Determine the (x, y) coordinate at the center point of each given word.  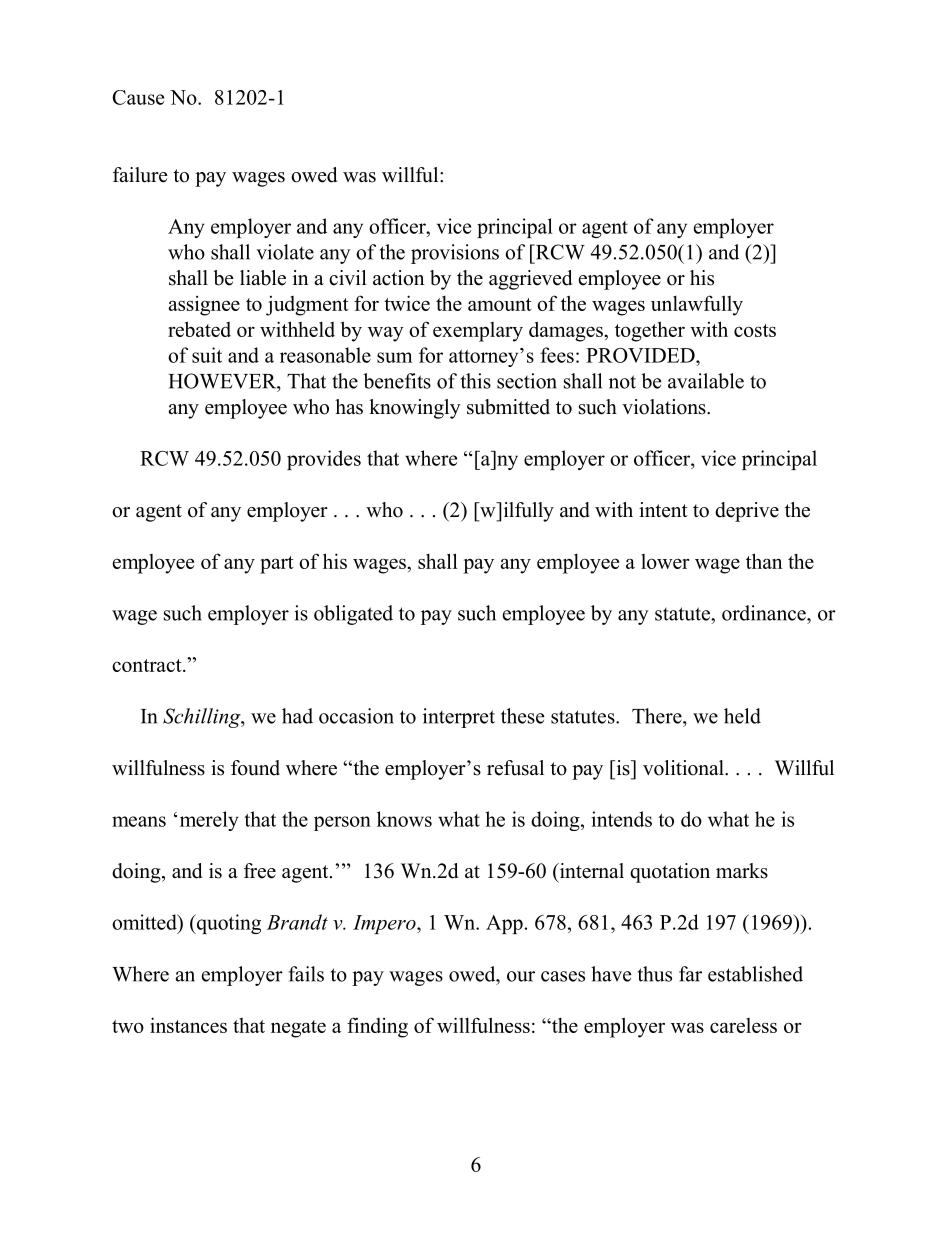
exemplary (478, 332)
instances (188, 1025)
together (650, 331)
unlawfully (697, 305)
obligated (353, 615)
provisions (455, 254)
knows (404, 819)
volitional (684, 768)
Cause (138, 97)
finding (377, 1027)
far (690, 974)
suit (207, 355)
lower (665, 561)
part (277, 565)
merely (209, 821)
